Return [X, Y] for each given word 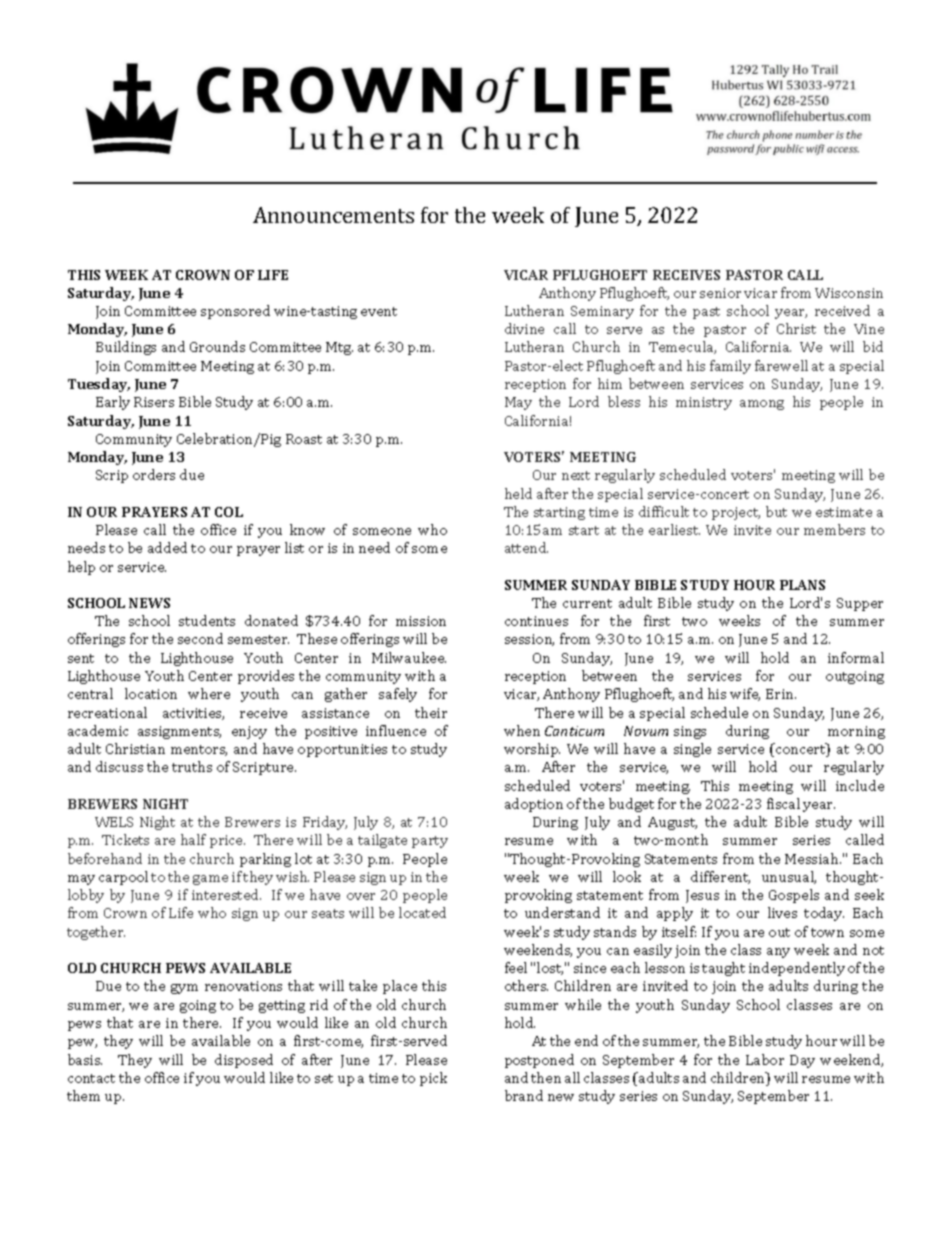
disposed [244, 1061]
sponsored [235, 312]
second [200, 638]
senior [720, 293]
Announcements [333, 215]
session [529, 640]
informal [856, 657]
